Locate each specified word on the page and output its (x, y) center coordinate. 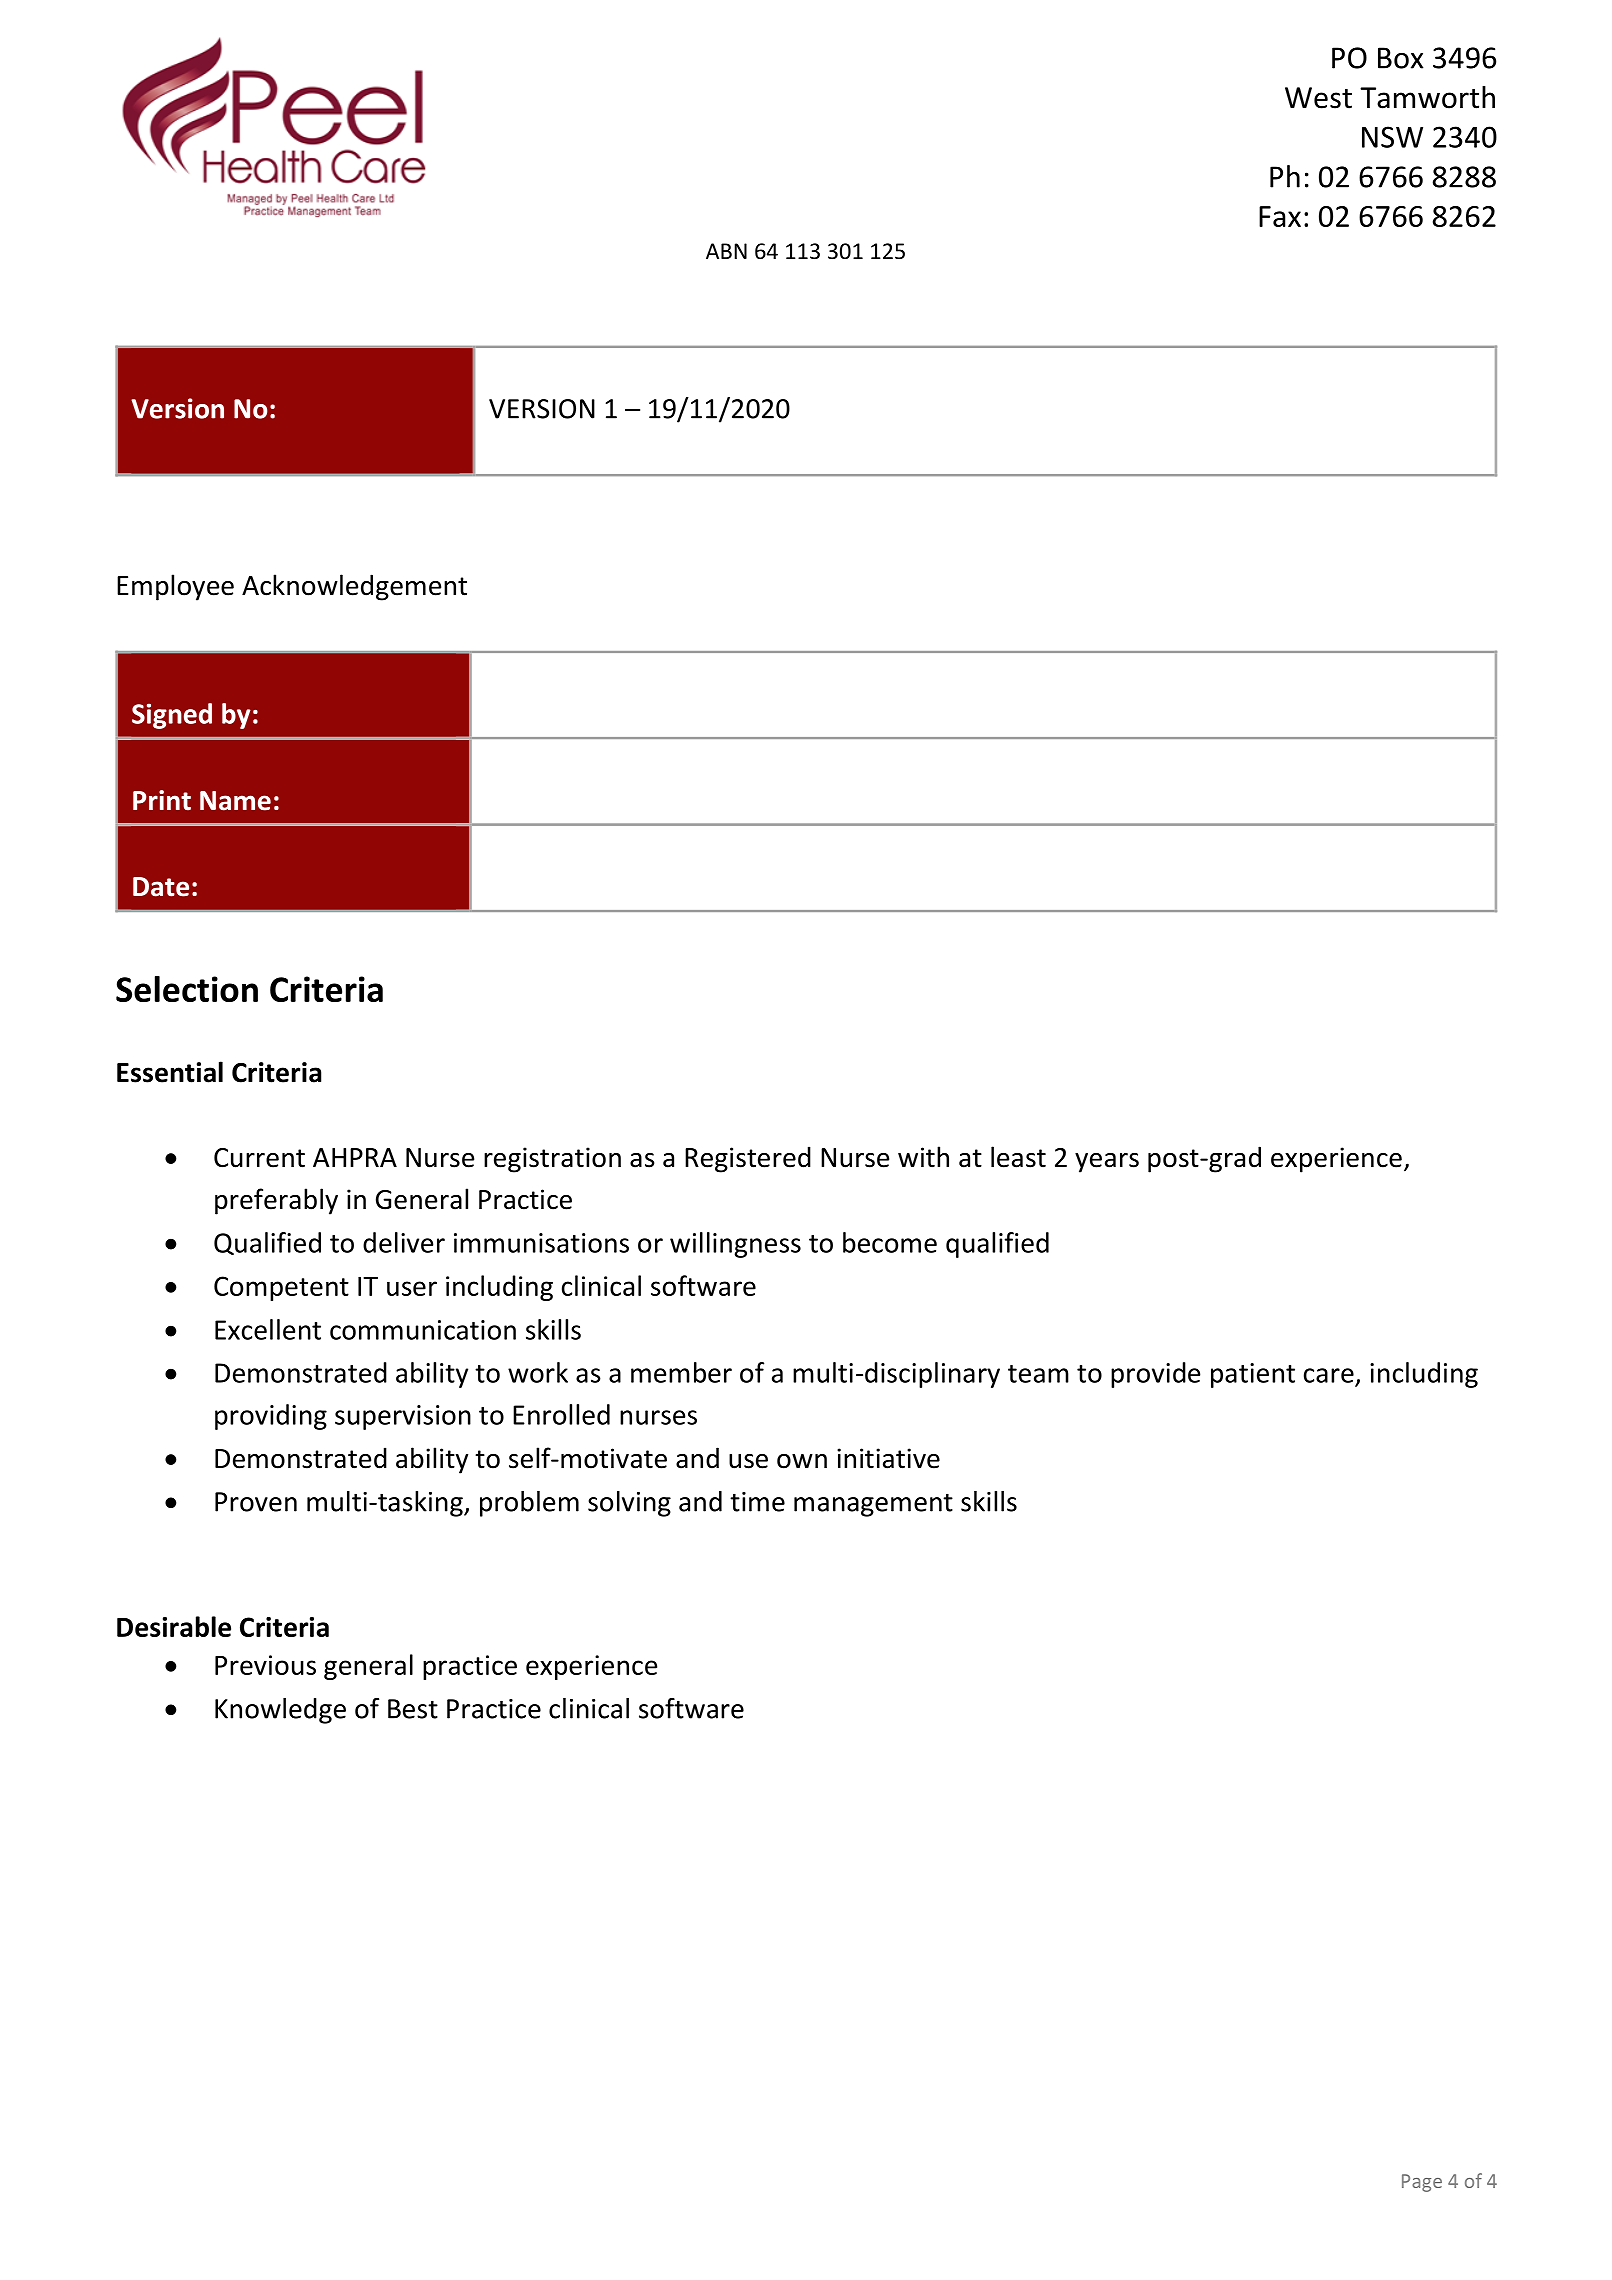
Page (1422, 2183)
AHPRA (355, 1157)
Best (413, 1709)
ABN (726, 251)
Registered (748, 1159)
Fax (1280, 216)
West (1318, 98)
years (1107, 1163)
